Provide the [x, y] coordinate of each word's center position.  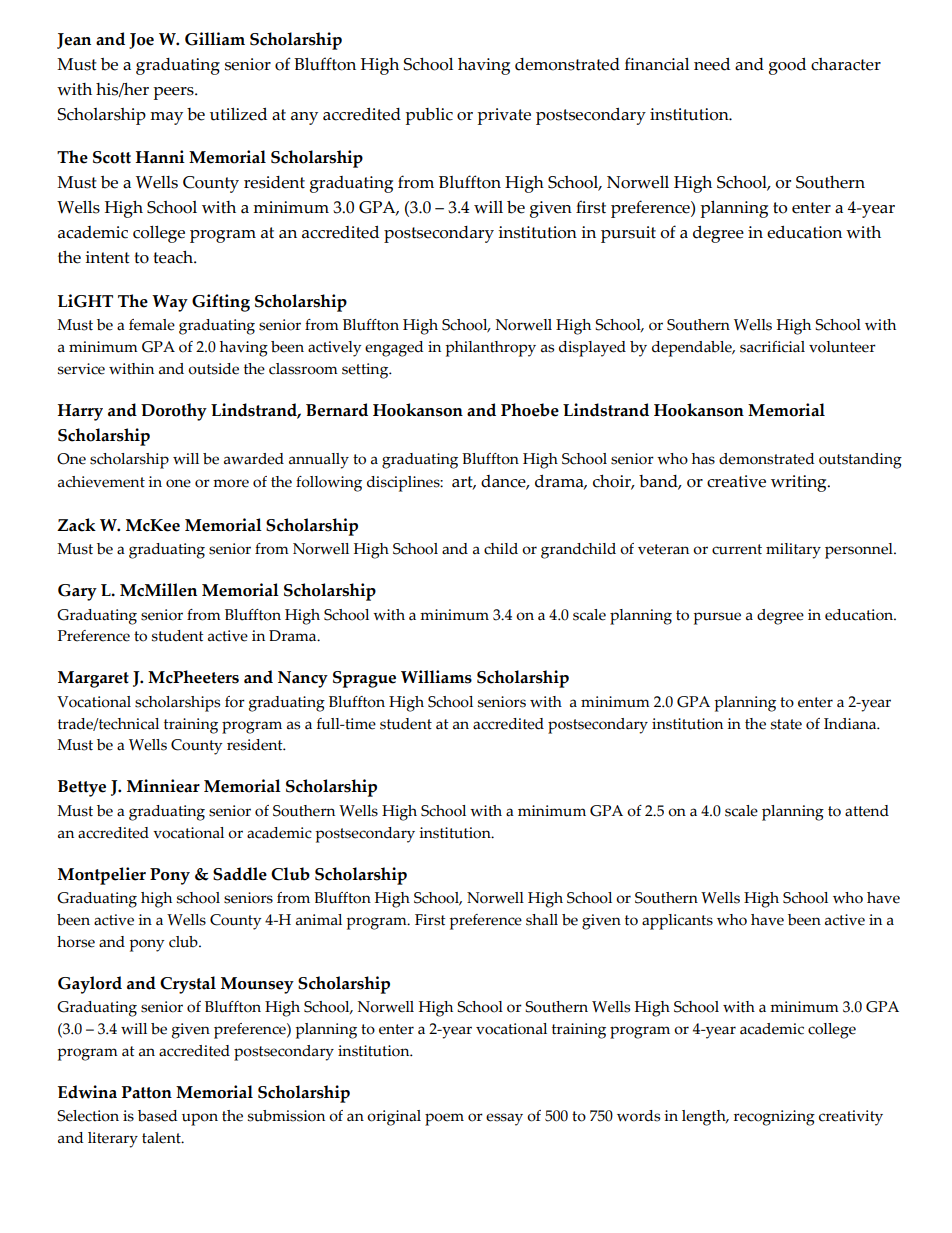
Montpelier [102, 876]
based [157, 1116]
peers [174, 93]
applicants [677, 922]
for [235, 702]
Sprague [364, 679]
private [504, 116]
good [787, 66]
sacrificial [772, 347]
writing [800, 483]
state [786, 724]
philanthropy [490, 349]
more [231, 483]
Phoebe [530, 410]
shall [542, 920]
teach [174, 257]
